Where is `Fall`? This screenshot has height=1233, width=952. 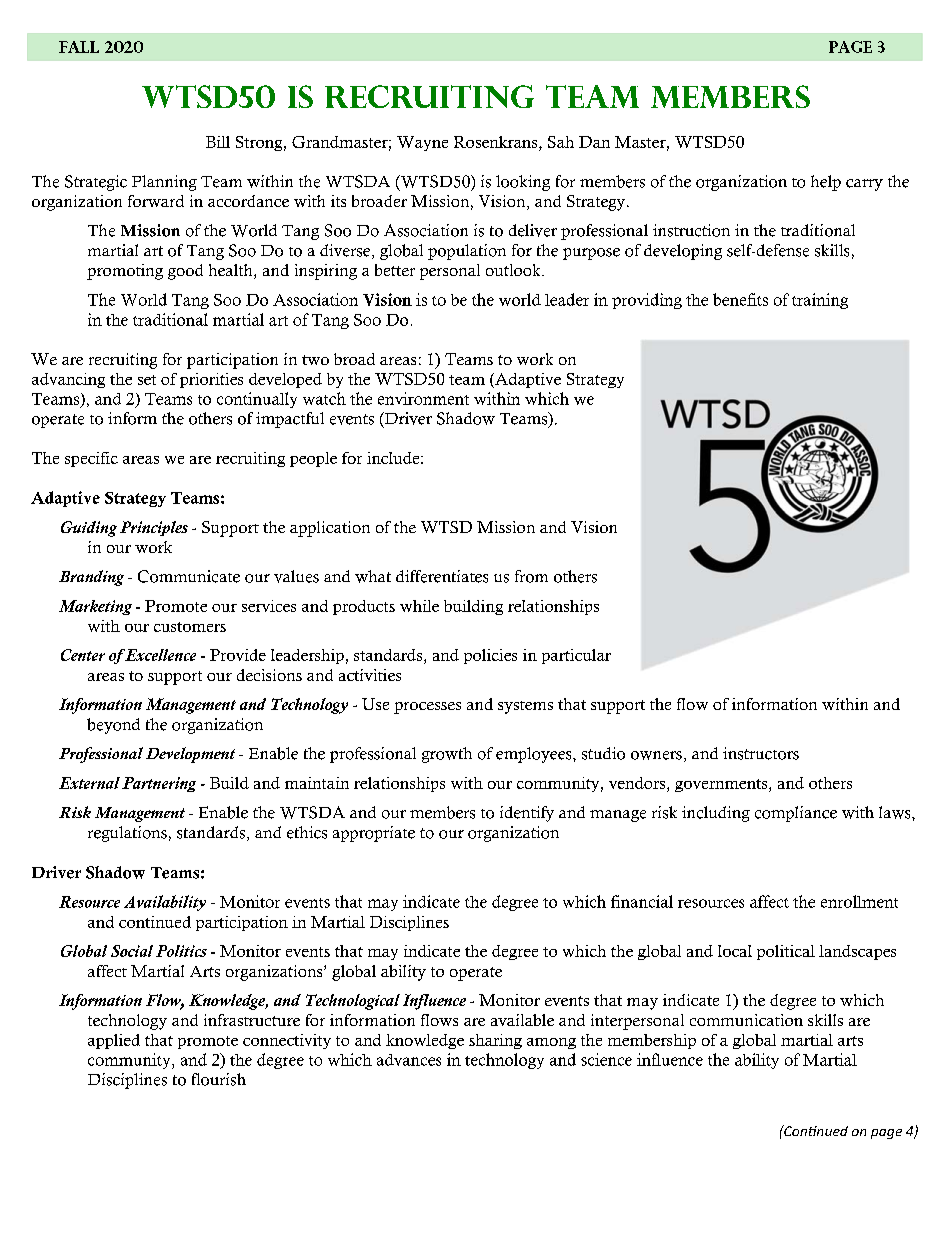
Fall is located at coordinates (79, 47).
